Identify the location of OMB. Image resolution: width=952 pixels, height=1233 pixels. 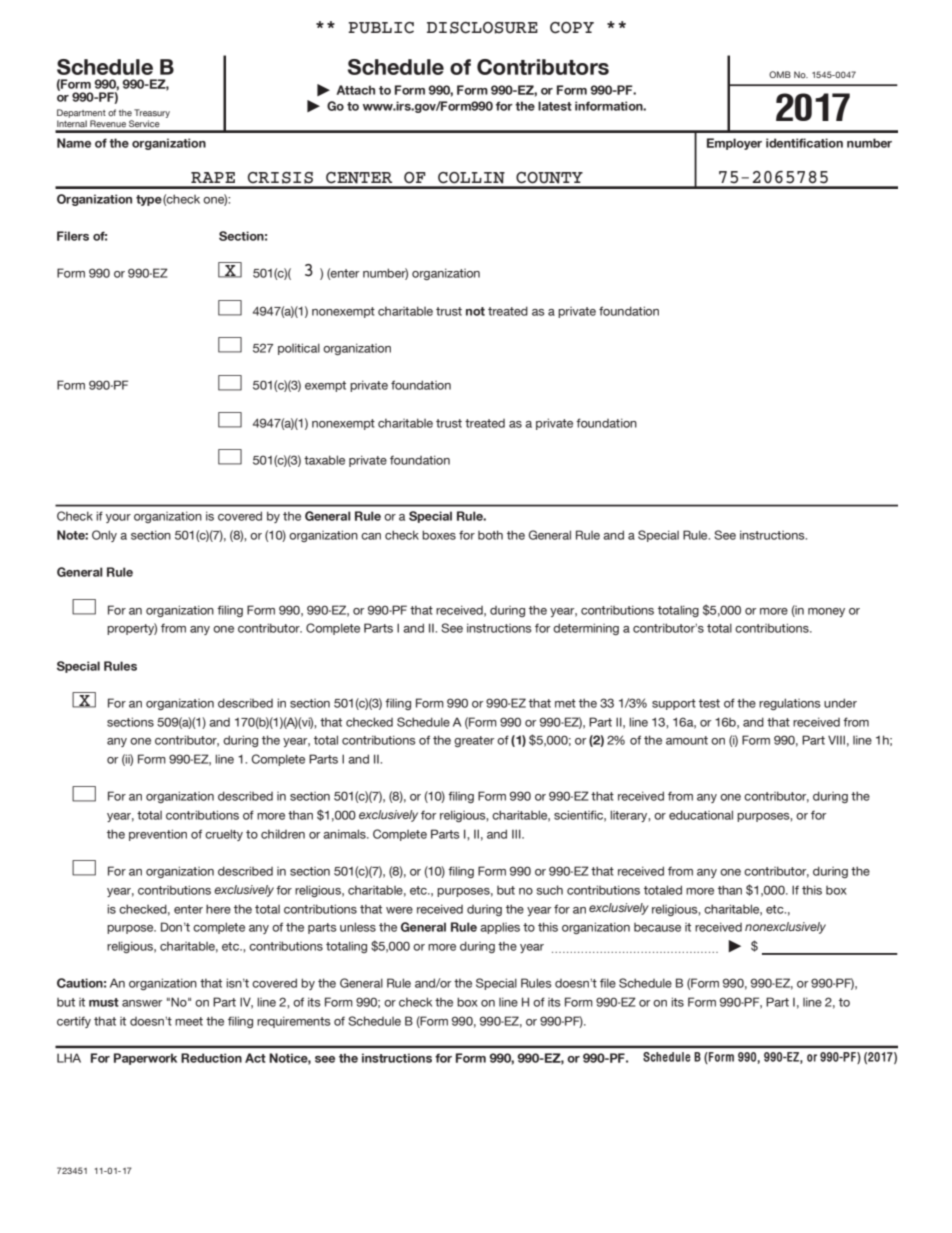
(780, 74).
